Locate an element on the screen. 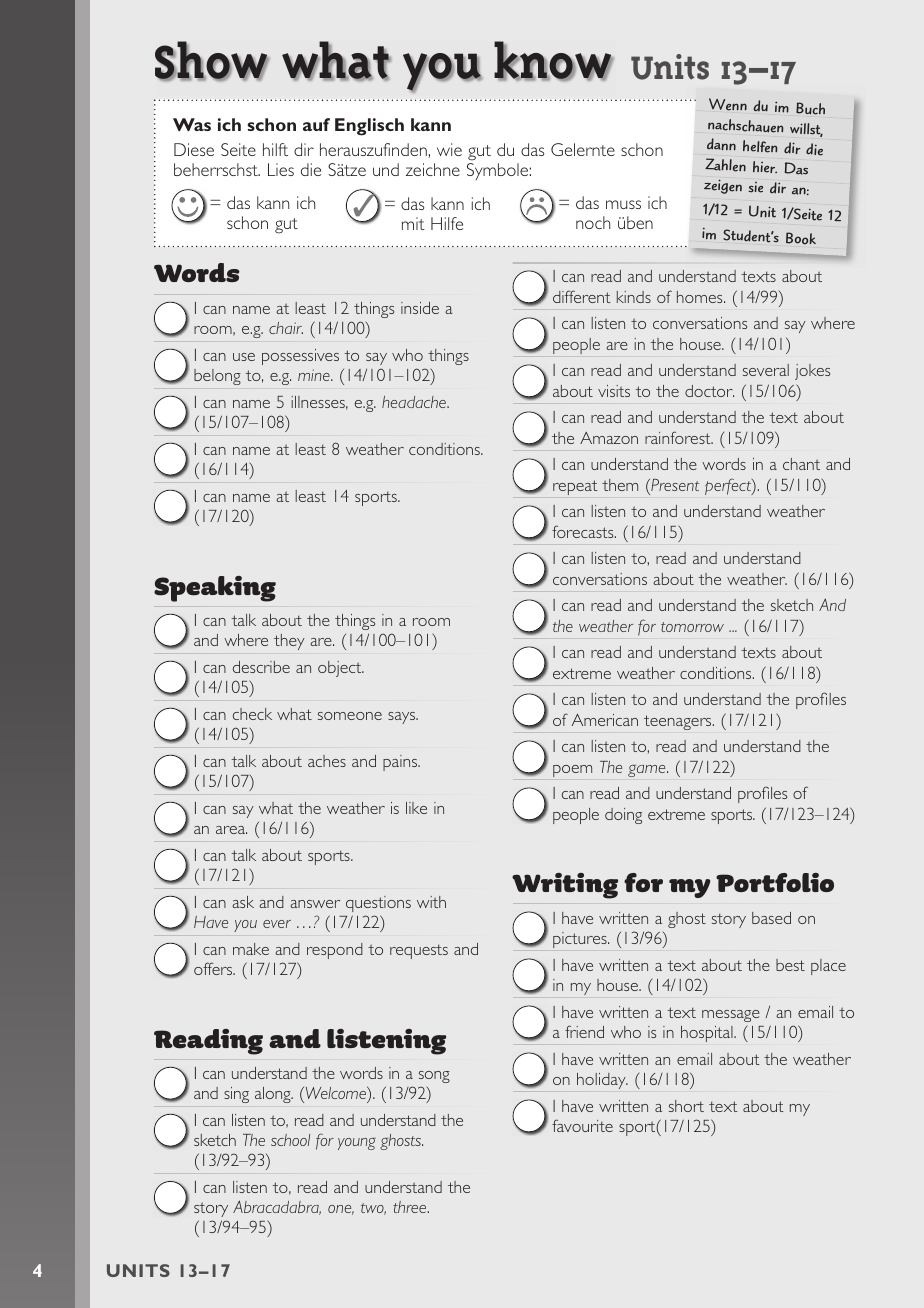  tomorrow is located at coordinates (692, 627).
